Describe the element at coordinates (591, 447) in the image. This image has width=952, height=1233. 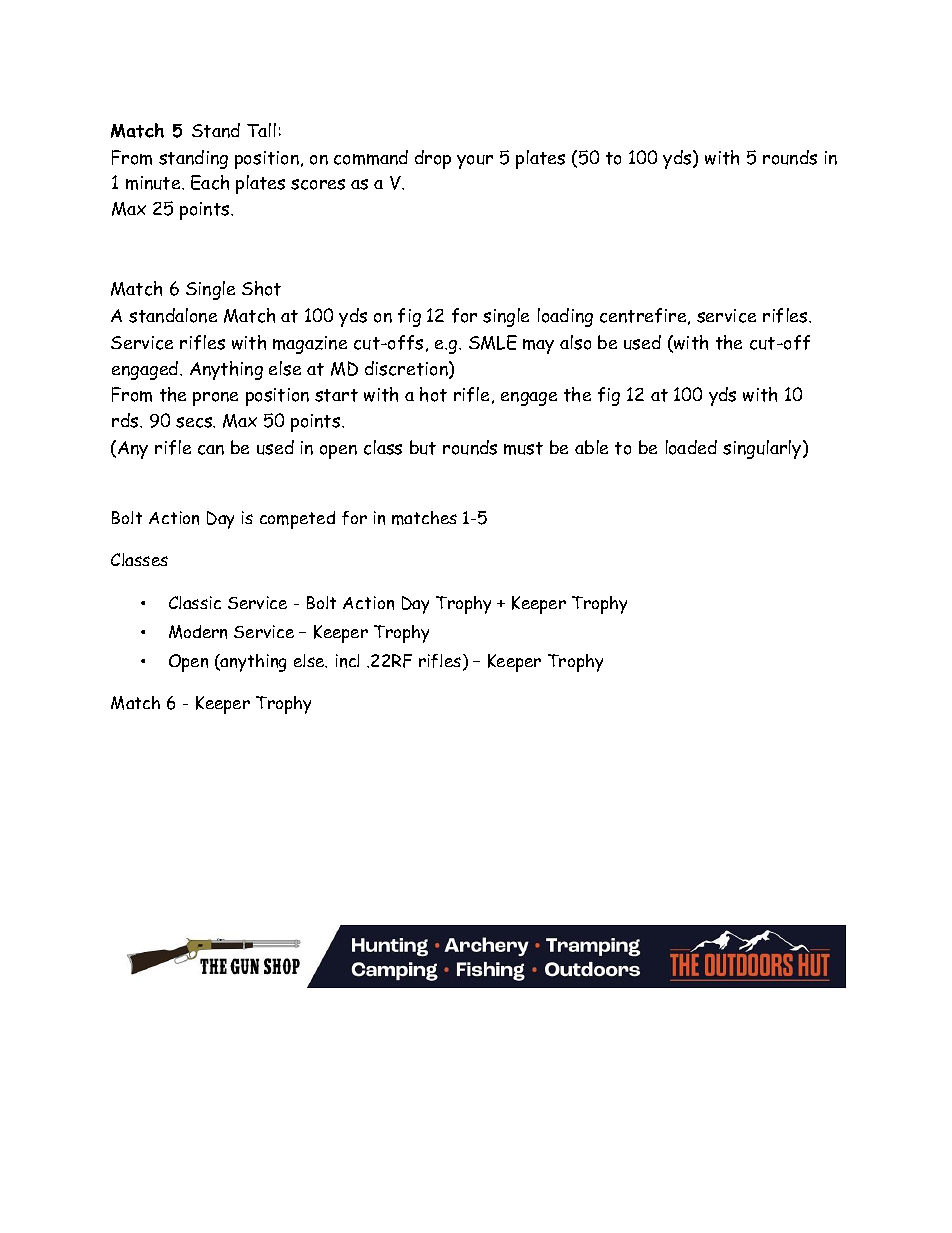
I see `able` at that location.
